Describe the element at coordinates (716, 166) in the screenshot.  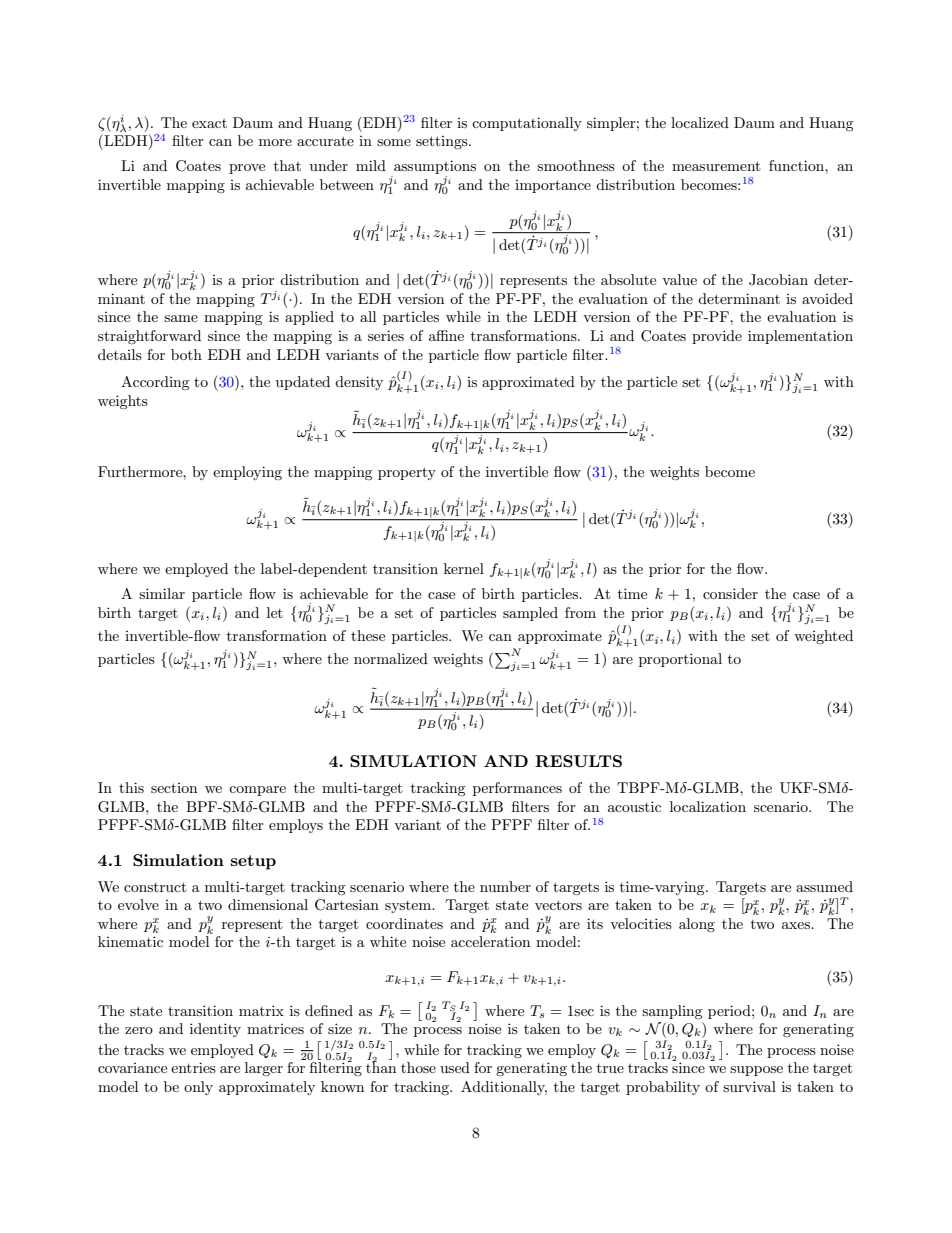
I see `measurement` at that location.
